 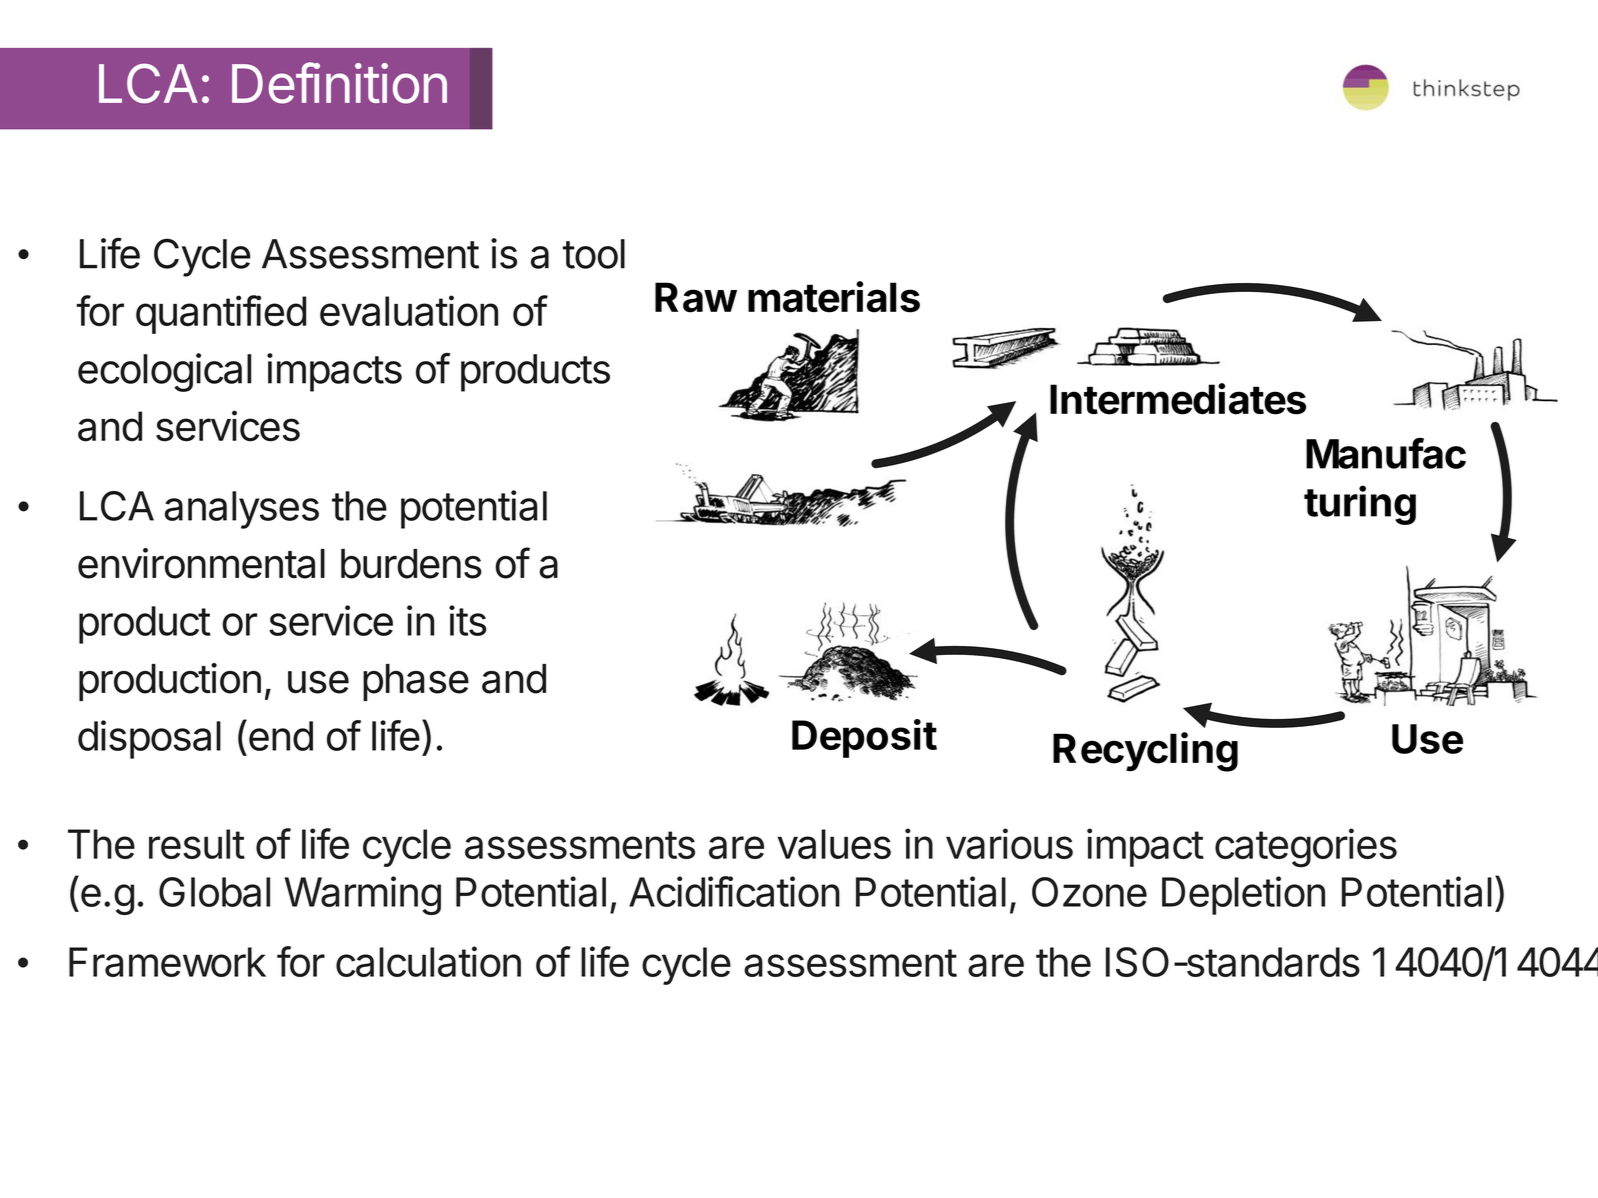 I want to click on Depletion, so click(x=1243, y=895).
